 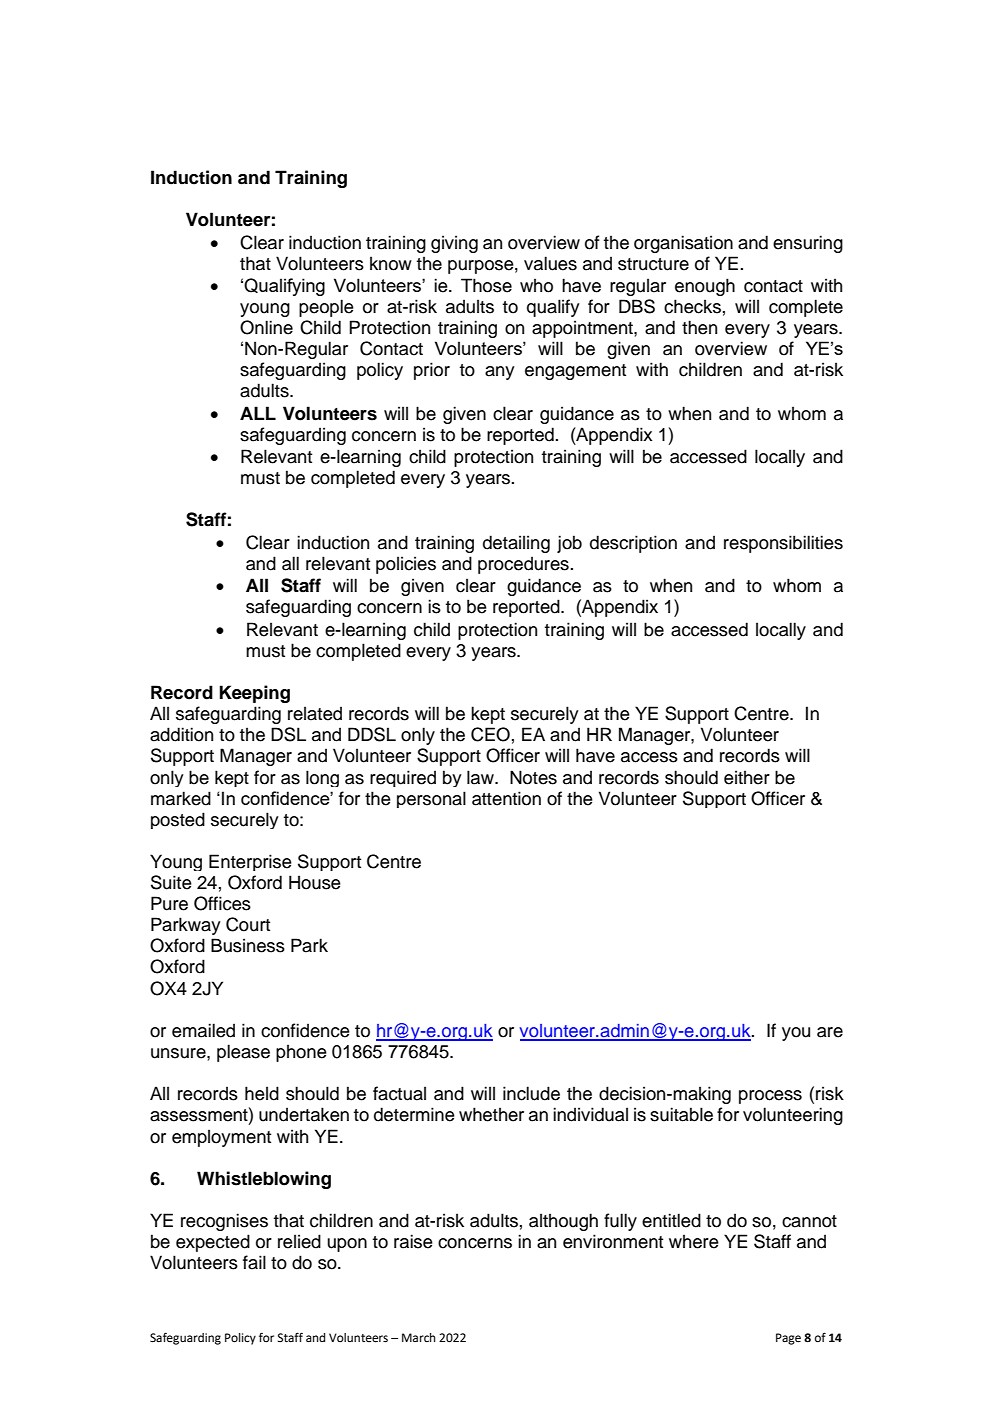 I want to click on Those, so click(x=486, y=285).
